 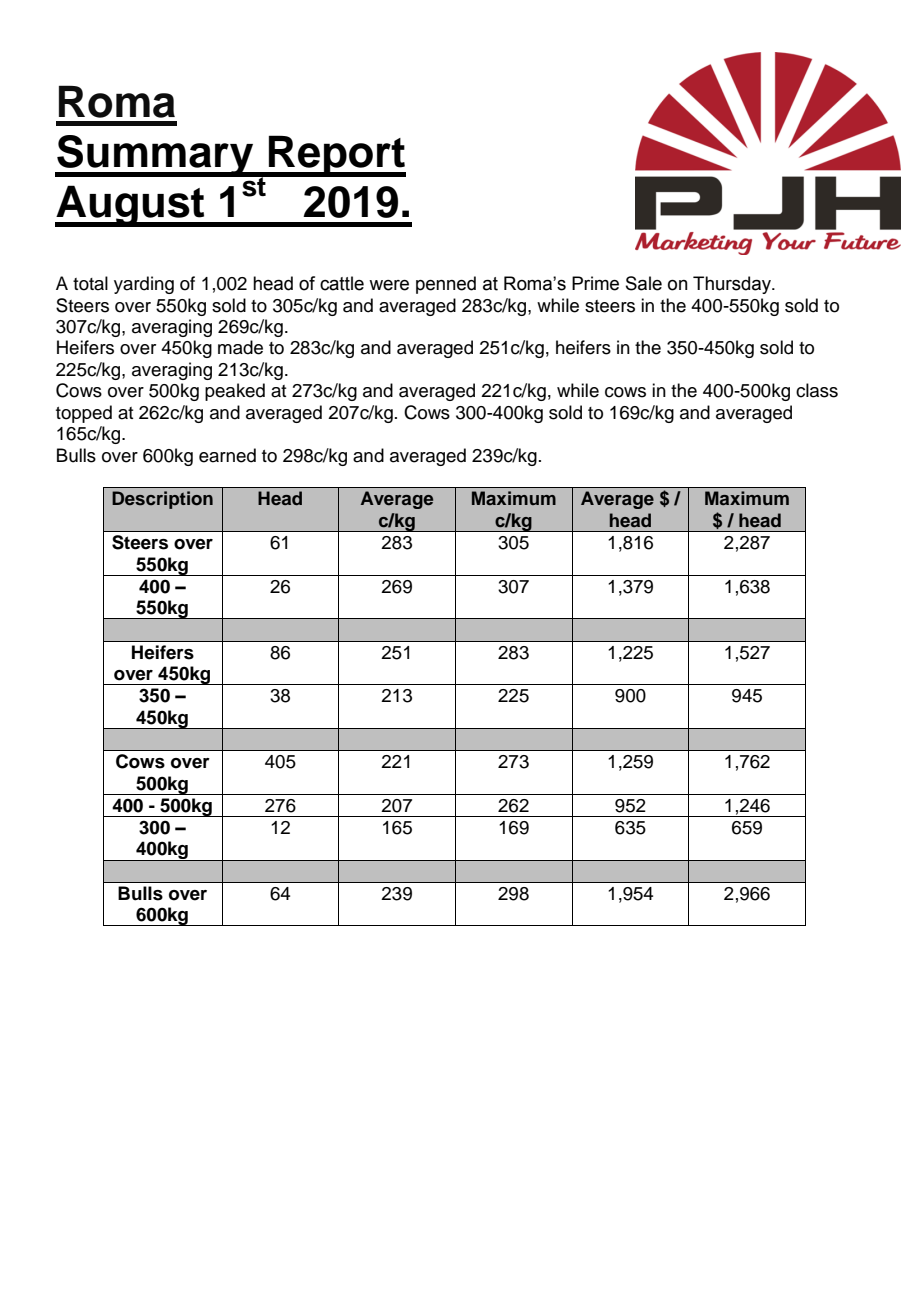 What do you see at coordinates (227, 455) in the page?
I see `earned` at bounding box center [227, 455].
